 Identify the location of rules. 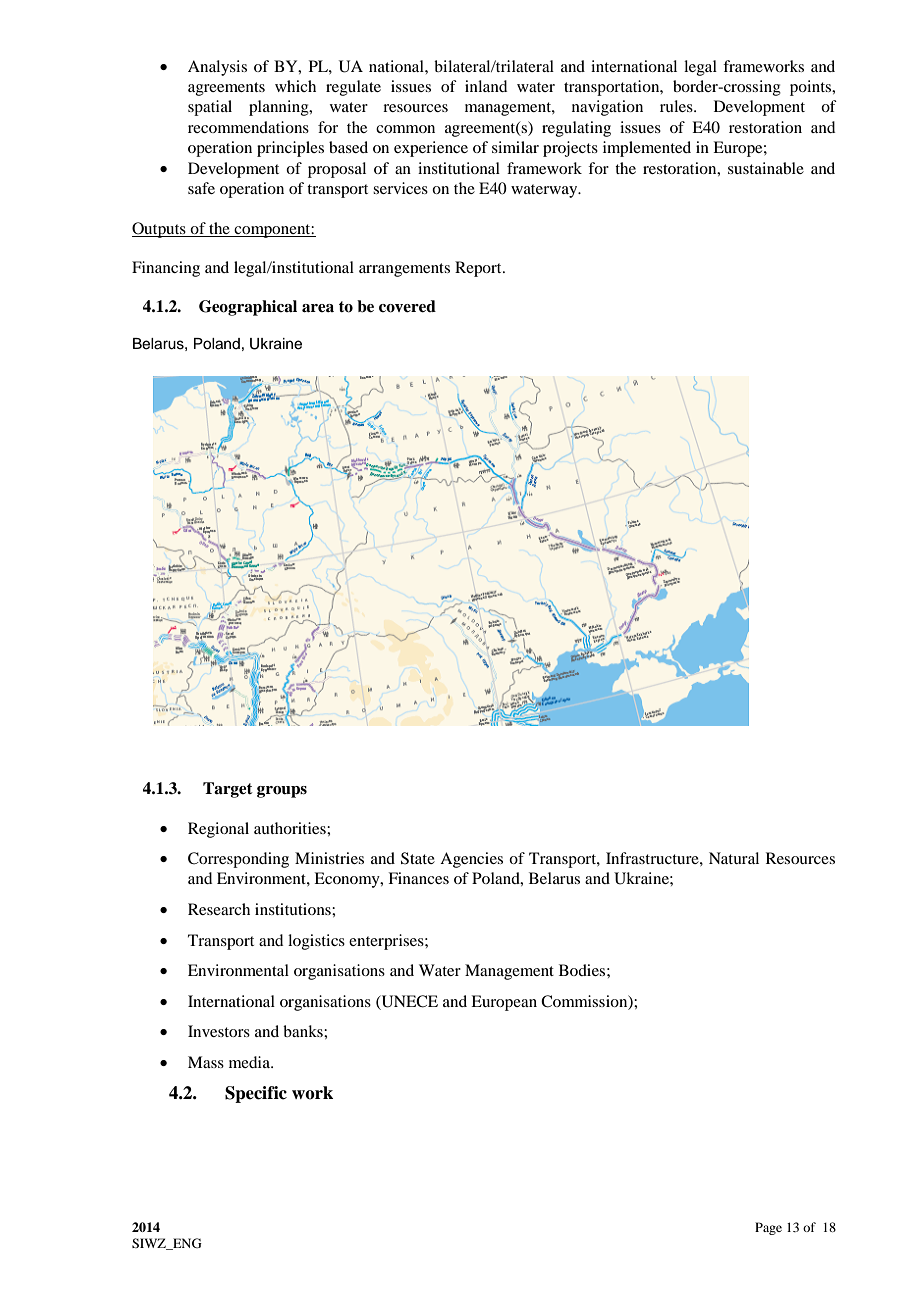
(677, 106).
